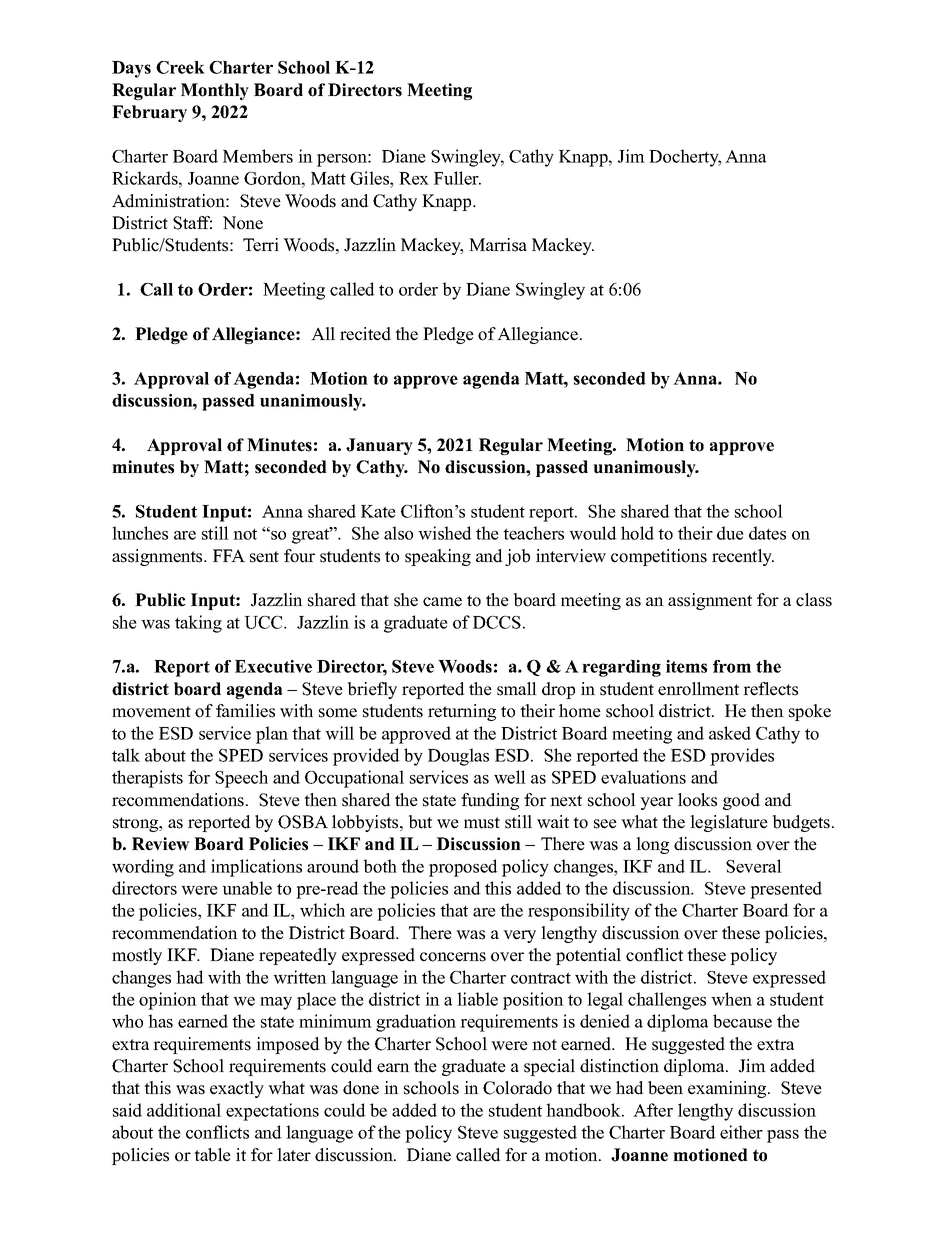  What do you see at coordinates (741, 801) in the image?
I see `good` at bounding box center [741, 801].
